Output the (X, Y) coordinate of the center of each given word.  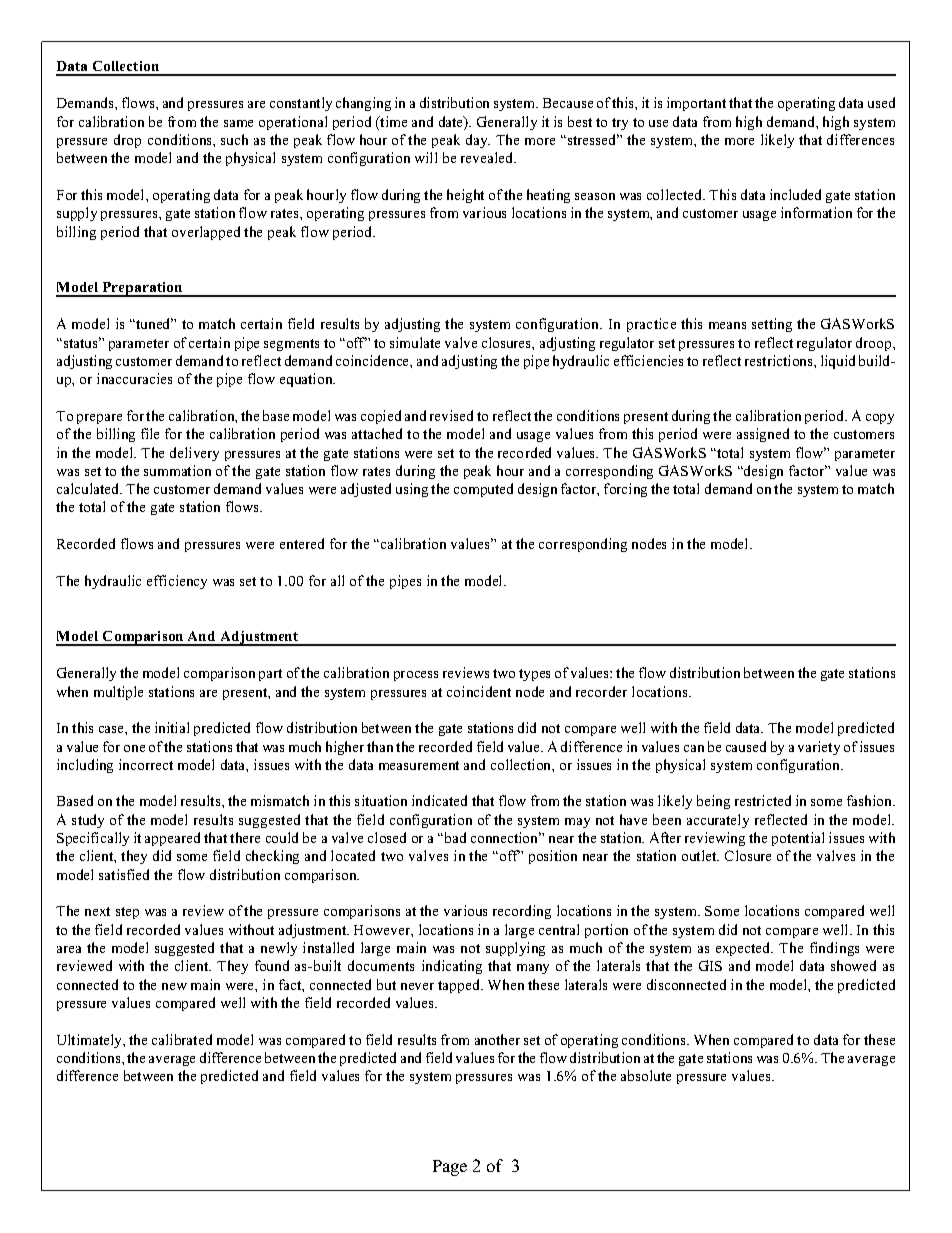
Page (450, 1168)
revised (451, 415)
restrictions (780, 360)
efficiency (177, 582)
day (478, 141)
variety (819, 748)
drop (127, 141)
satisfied (124, 874)
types (534, 675)
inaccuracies (134, 378)
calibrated (182, 1039)
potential (798, 839)
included (795, 194)
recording (522, 912)
